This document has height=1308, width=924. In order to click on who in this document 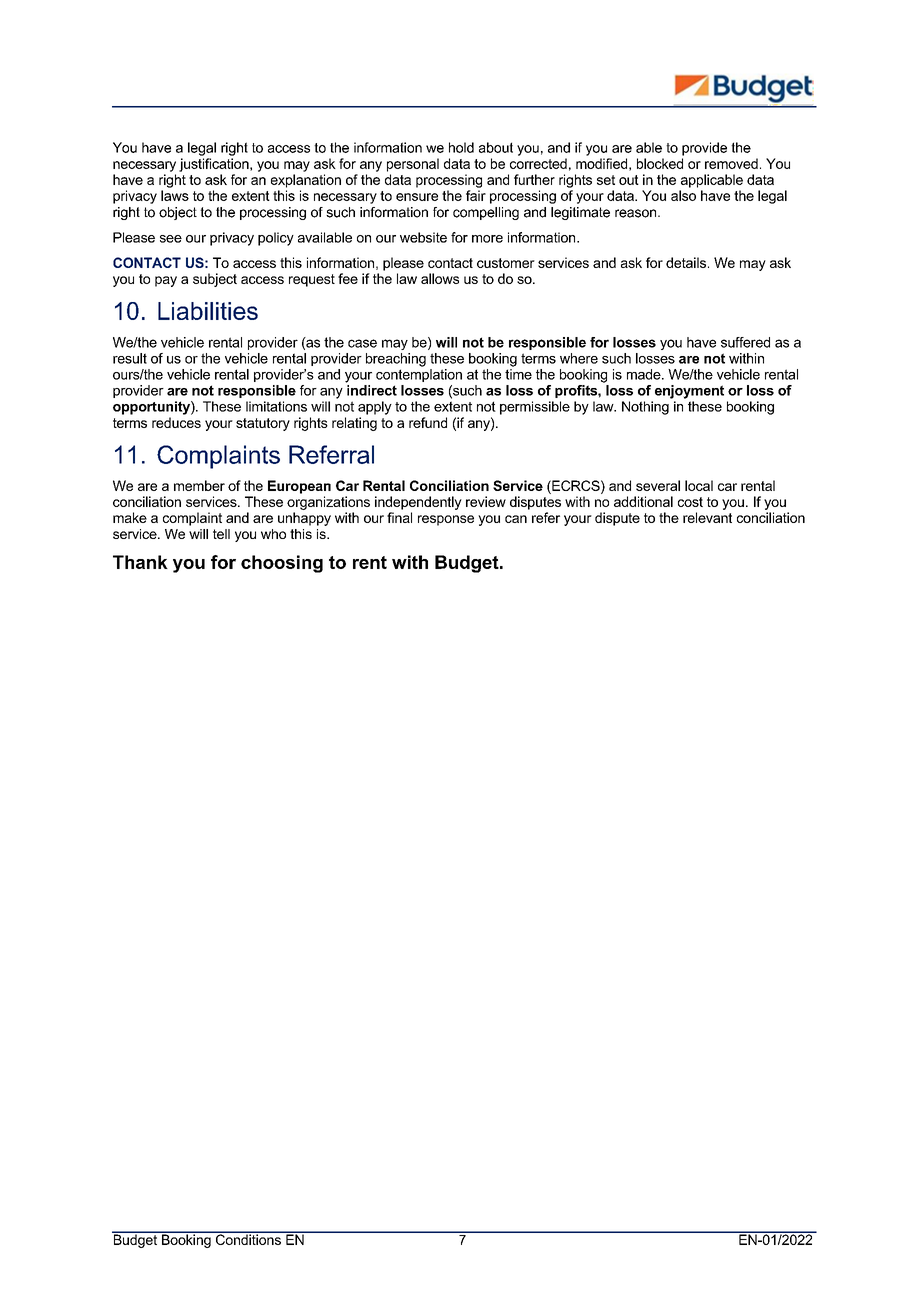, I will do `click(273, 534)`.
